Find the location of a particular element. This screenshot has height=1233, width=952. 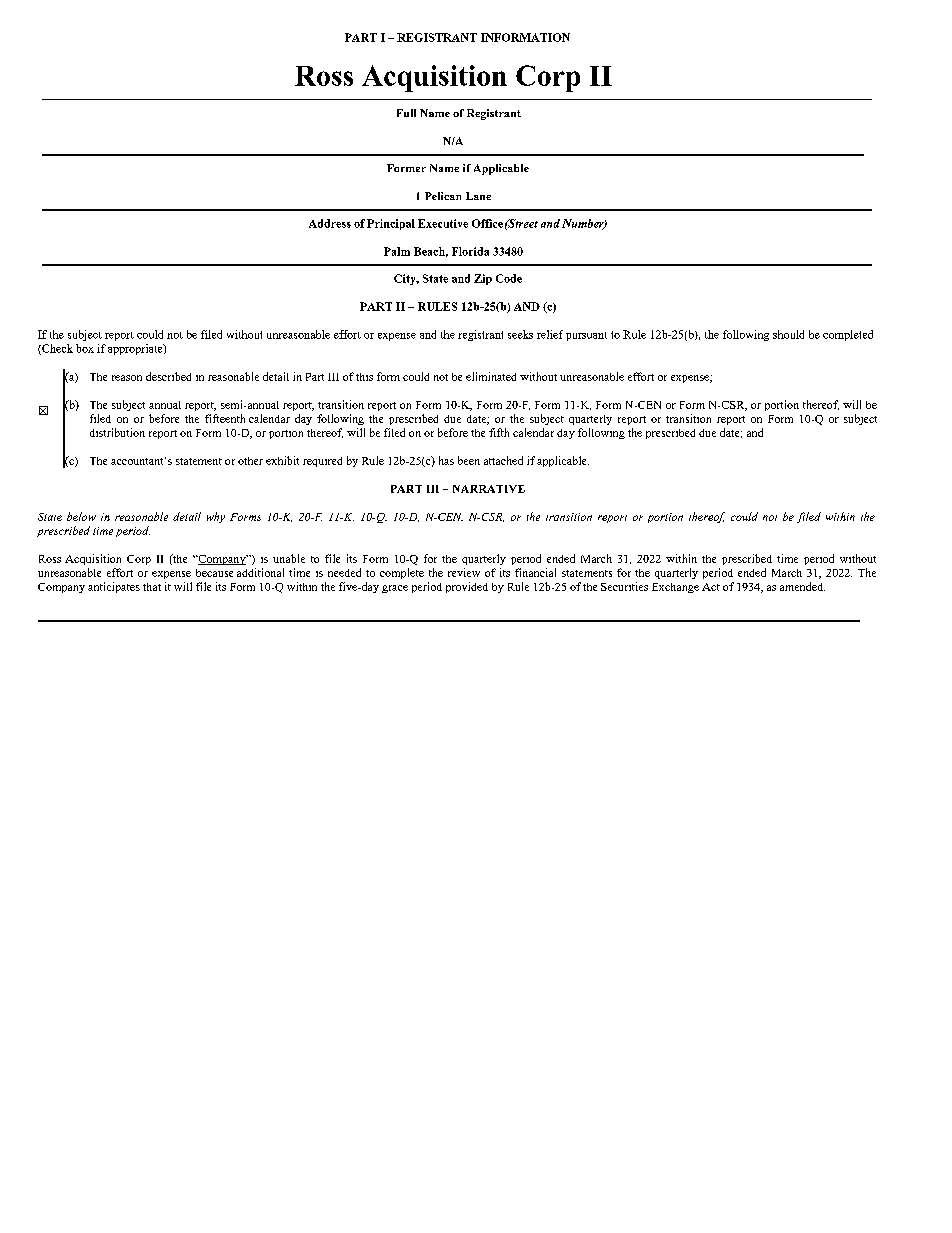

should is located at coordinates (788, 334).
